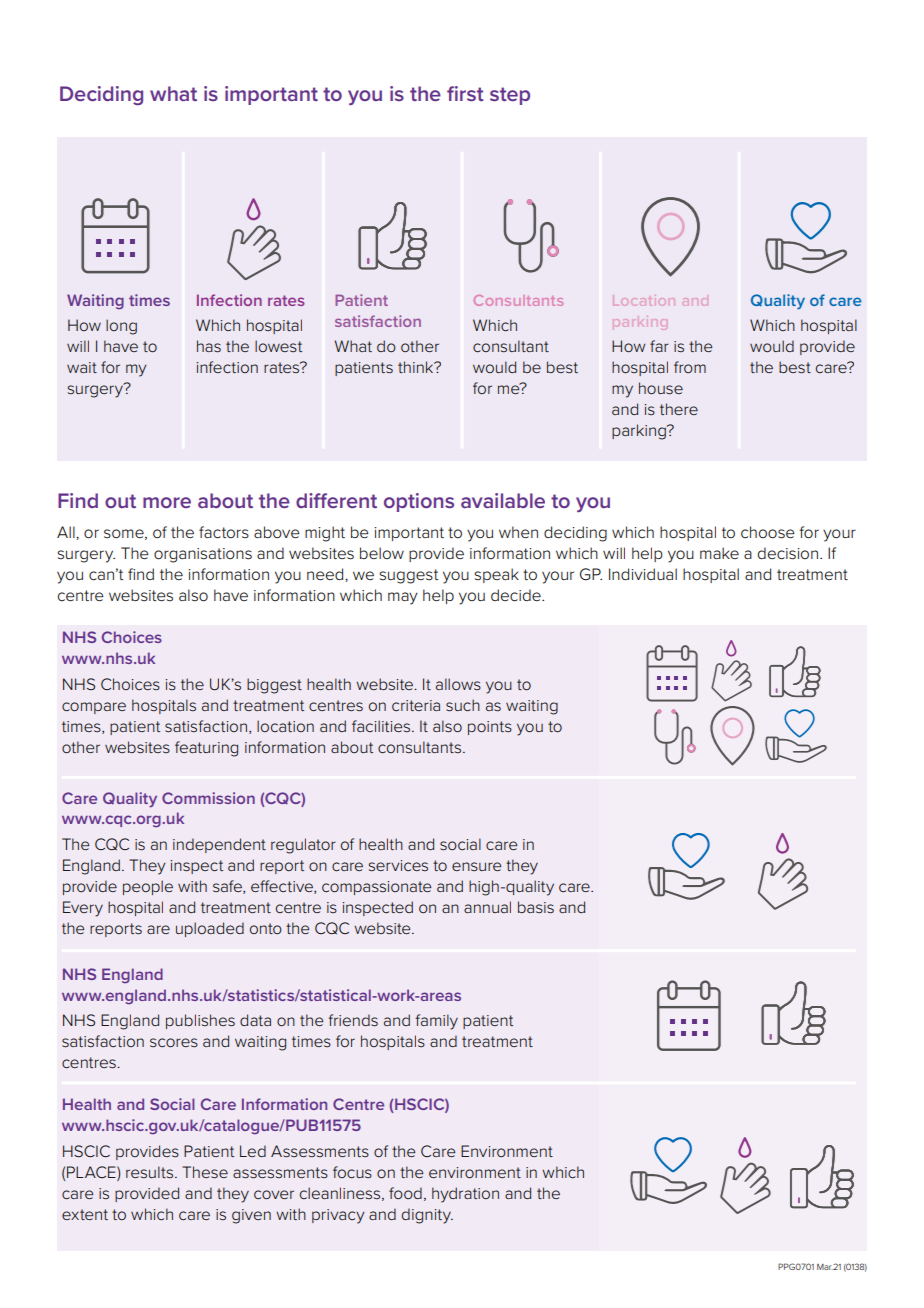 This image has width=924, height=1308. What do you see at coordinates (121, 327) in the image?
I see `long` at bounding box center [121, 327].
